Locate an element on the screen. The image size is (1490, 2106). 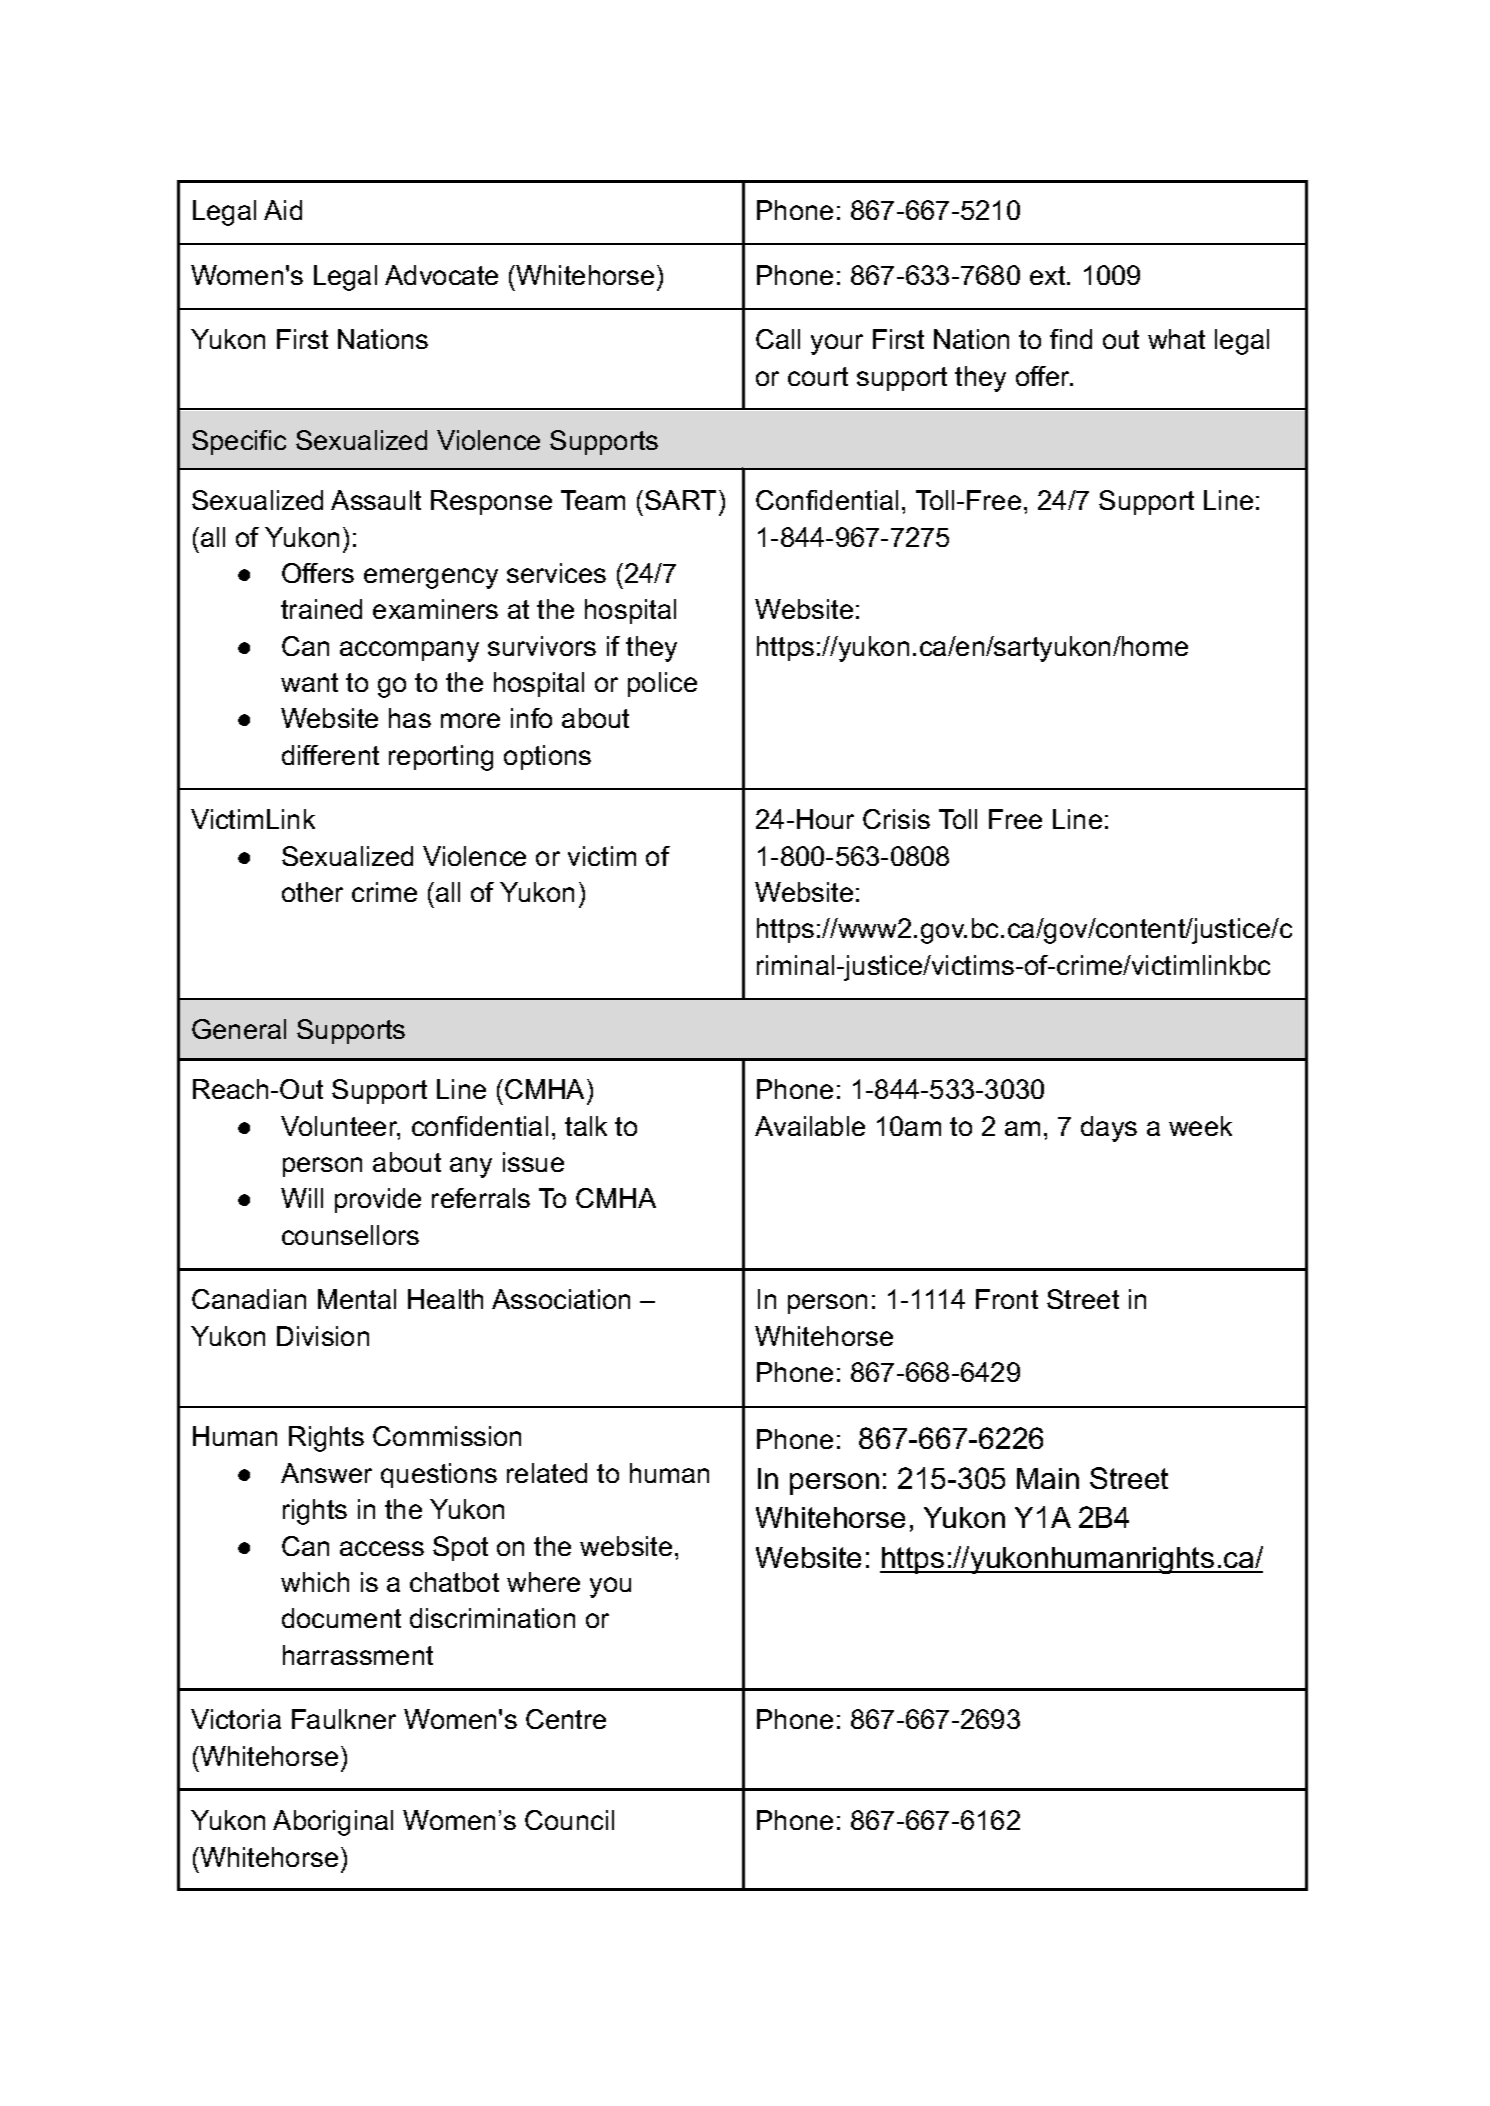
Crisis is located at coordinates (896, 819).
